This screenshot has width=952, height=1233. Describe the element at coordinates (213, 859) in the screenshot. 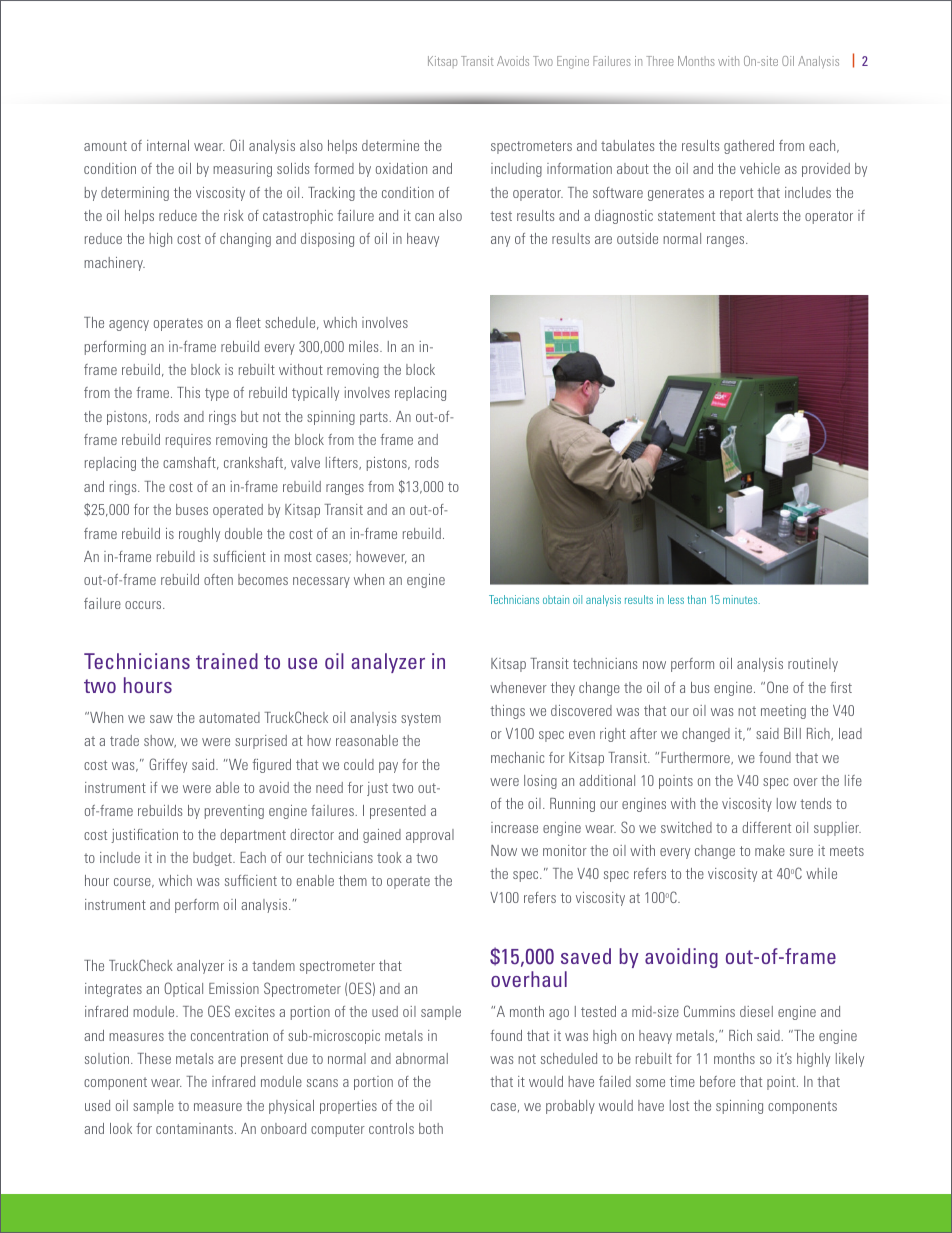

I see `budget` at that location.
